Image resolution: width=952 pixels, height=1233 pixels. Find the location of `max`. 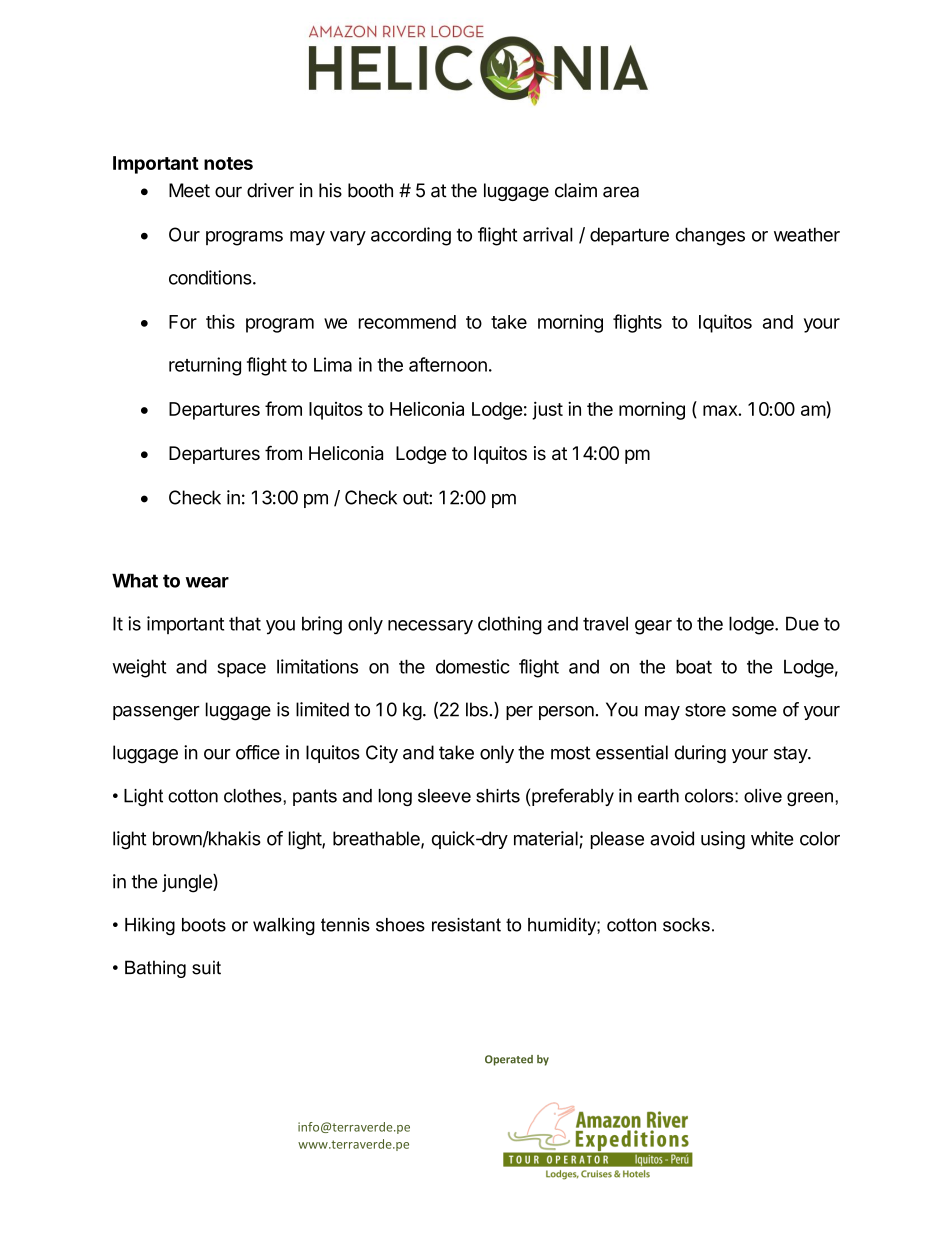

max is located at coordinates (721, 410).
